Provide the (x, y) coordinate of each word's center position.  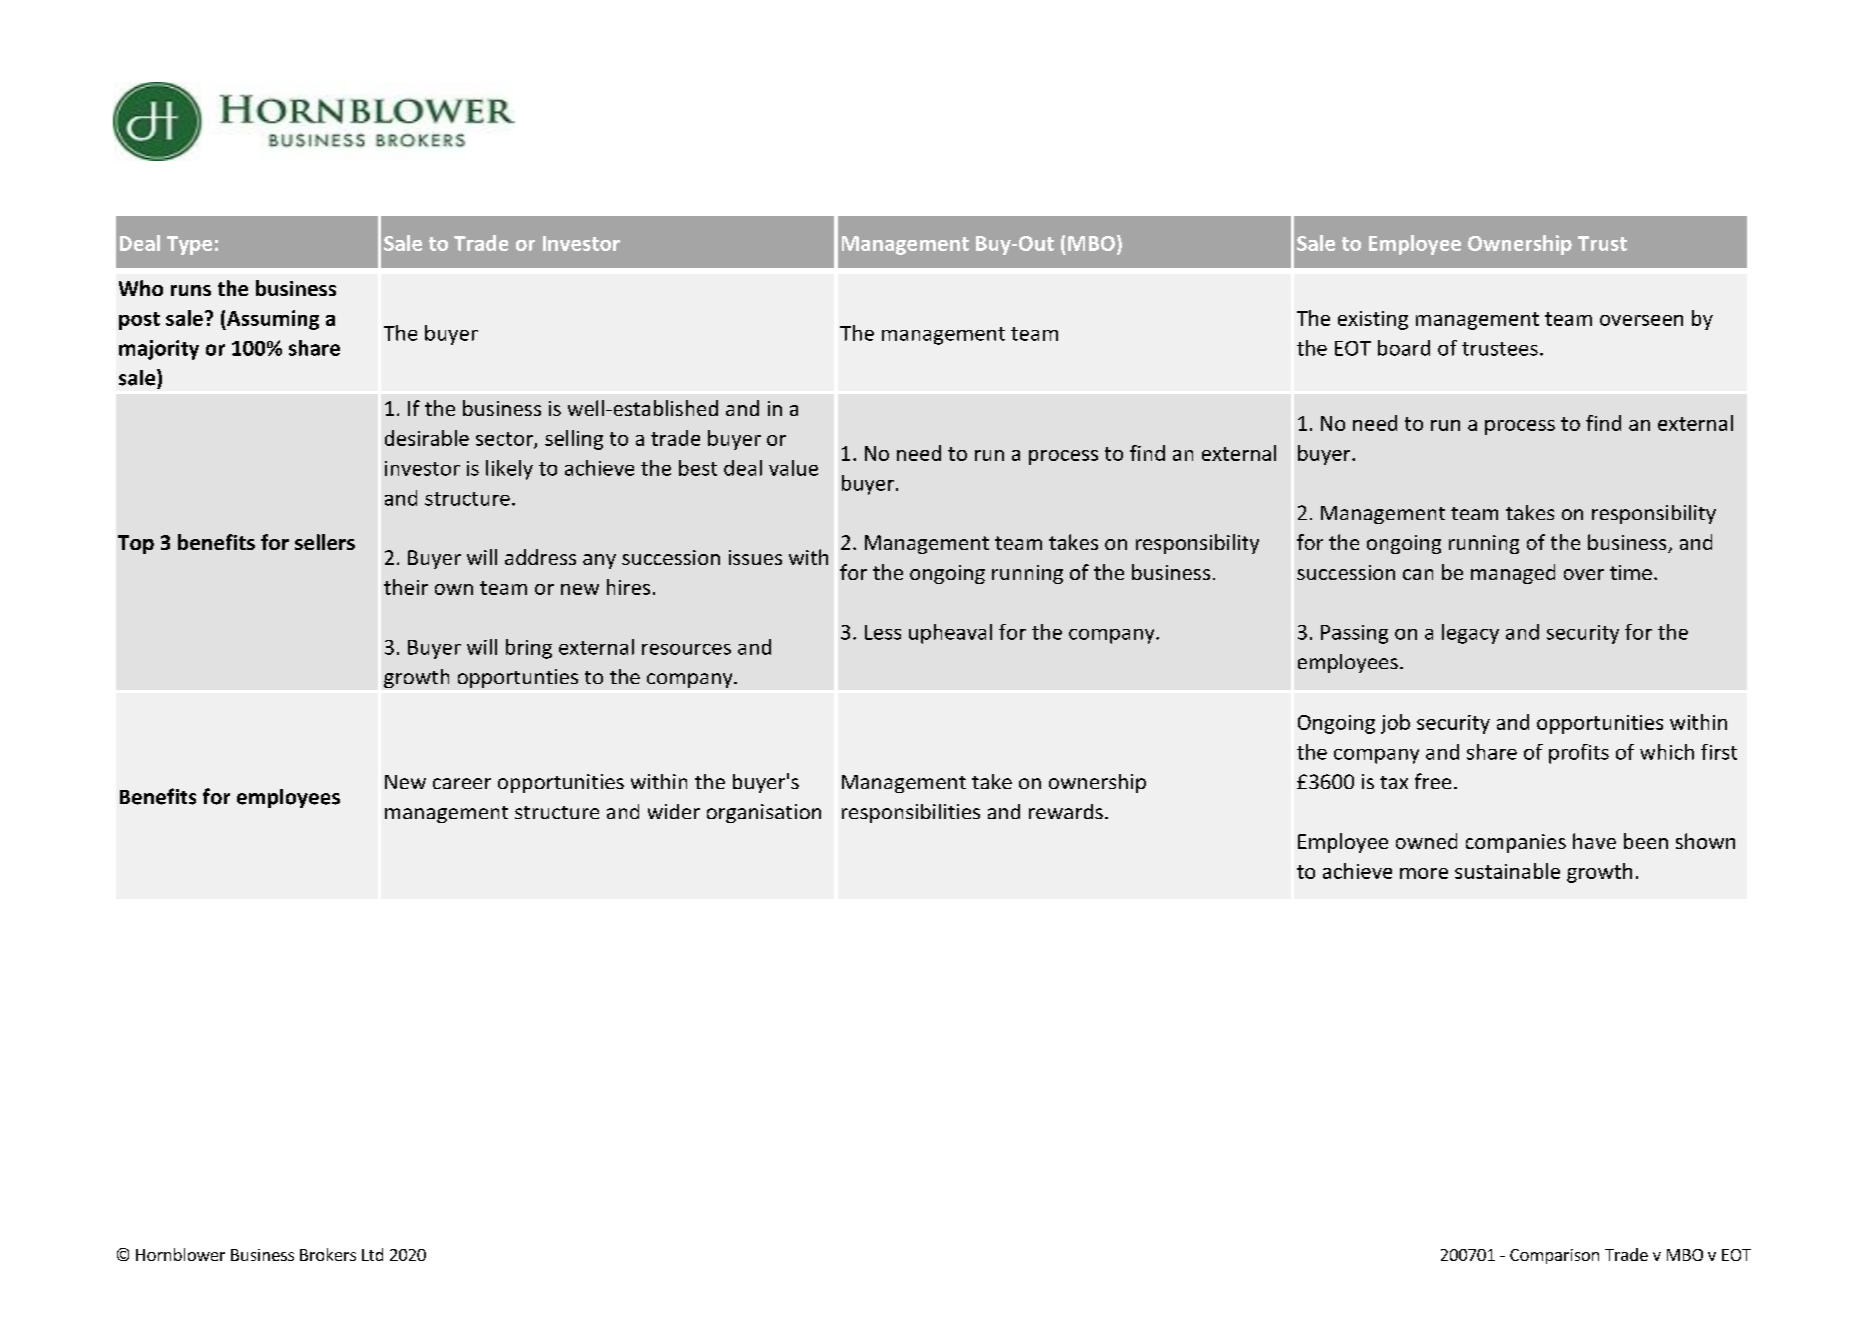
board (1404, 348)
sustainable (1507, 871)
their (406, 587)
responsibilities (911, 813)
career (462, 783)
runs (191, 290)
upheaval (950, 634)
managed (1513, 574)
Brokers (328, 1254)
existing (1373, 320)
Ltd (372, 1254)
